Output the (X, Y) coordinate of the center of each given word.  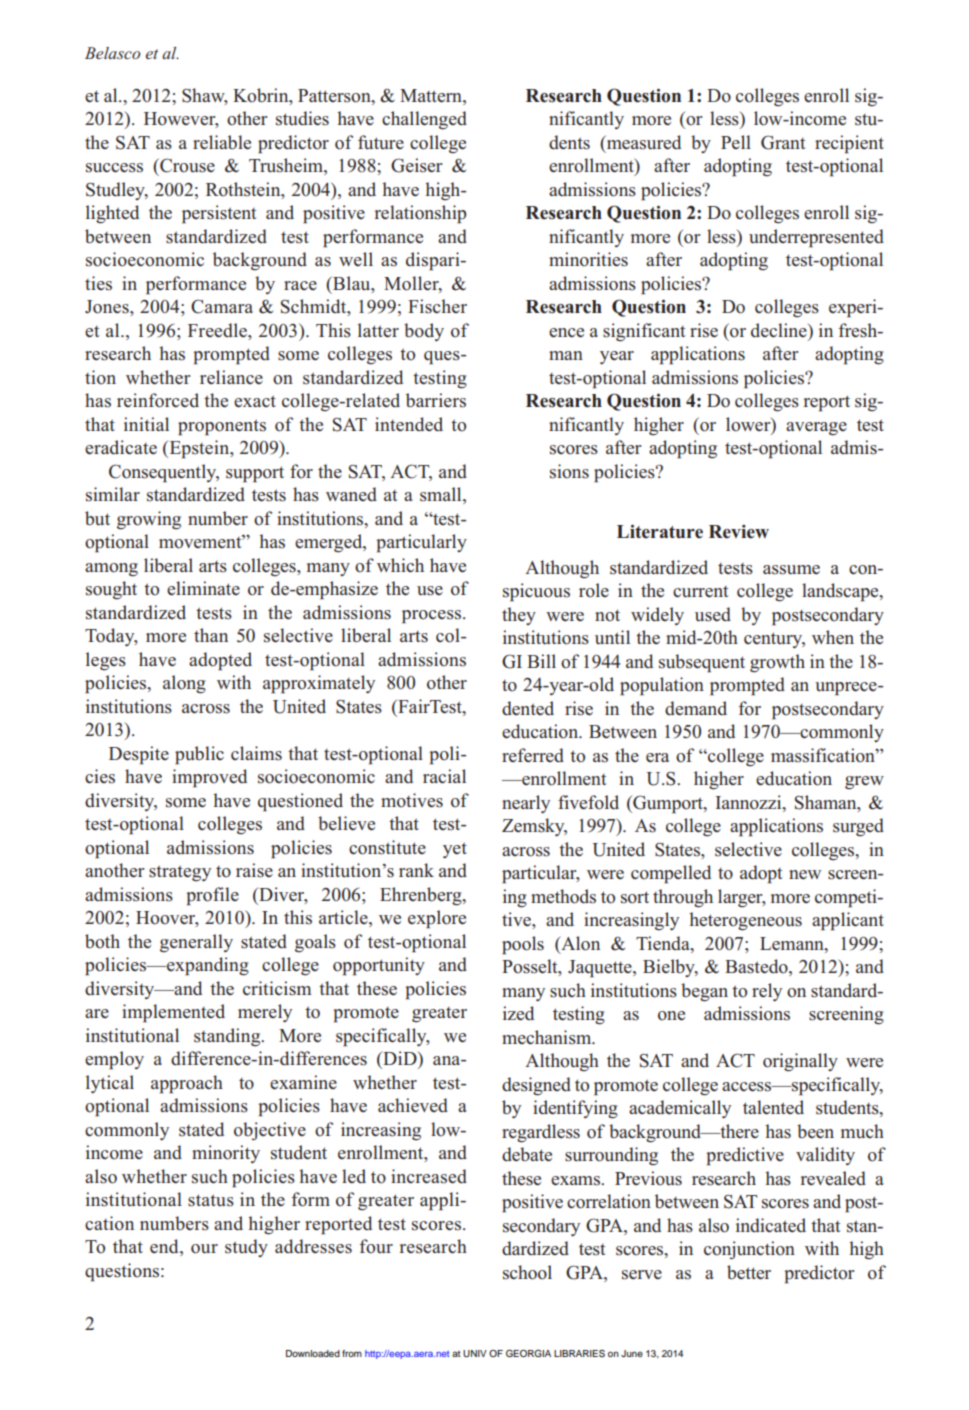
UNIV (475, 1353)
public (199, 755)
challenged (424, 120)
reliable (222, 142)
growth (777, 663)
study (246, 1248)
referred (533, 755)
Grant (783, 142)
